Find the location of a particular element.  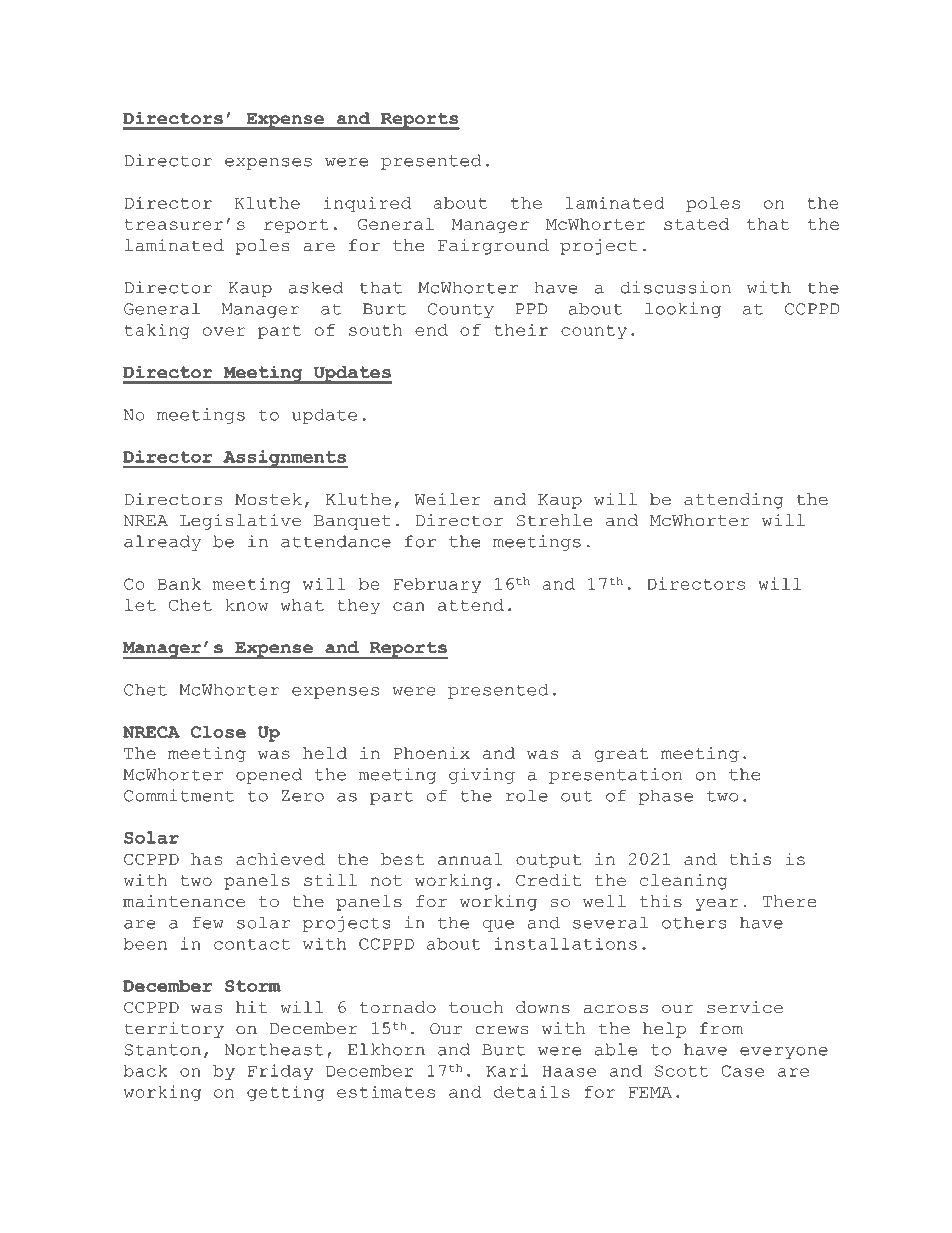

Kari is located at coordinates (507, 1070).
